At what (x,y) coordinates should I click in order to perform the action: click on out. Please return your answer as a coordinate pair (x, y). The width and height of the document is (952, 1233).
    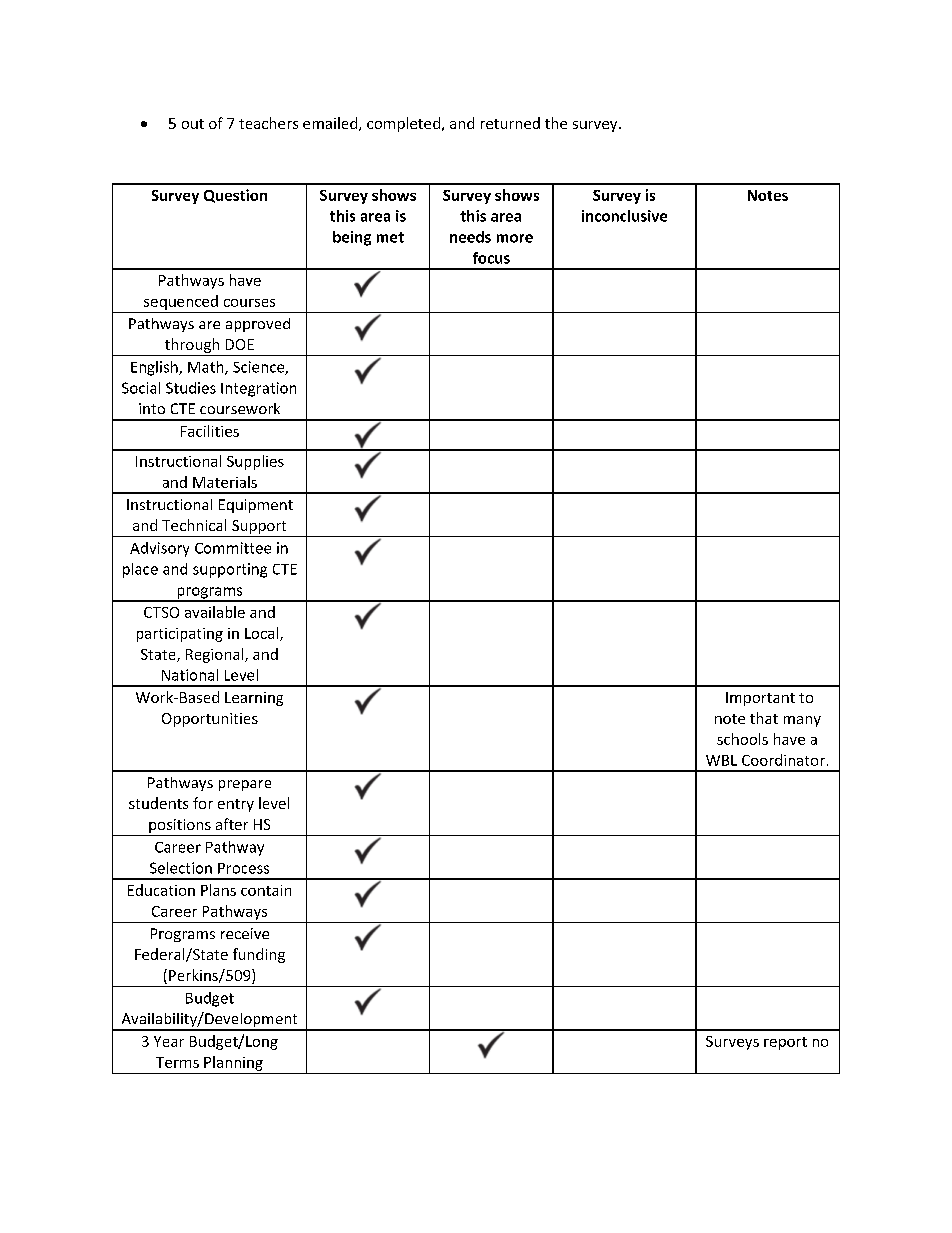
    Looking at the image, I should click on (193, 124).
